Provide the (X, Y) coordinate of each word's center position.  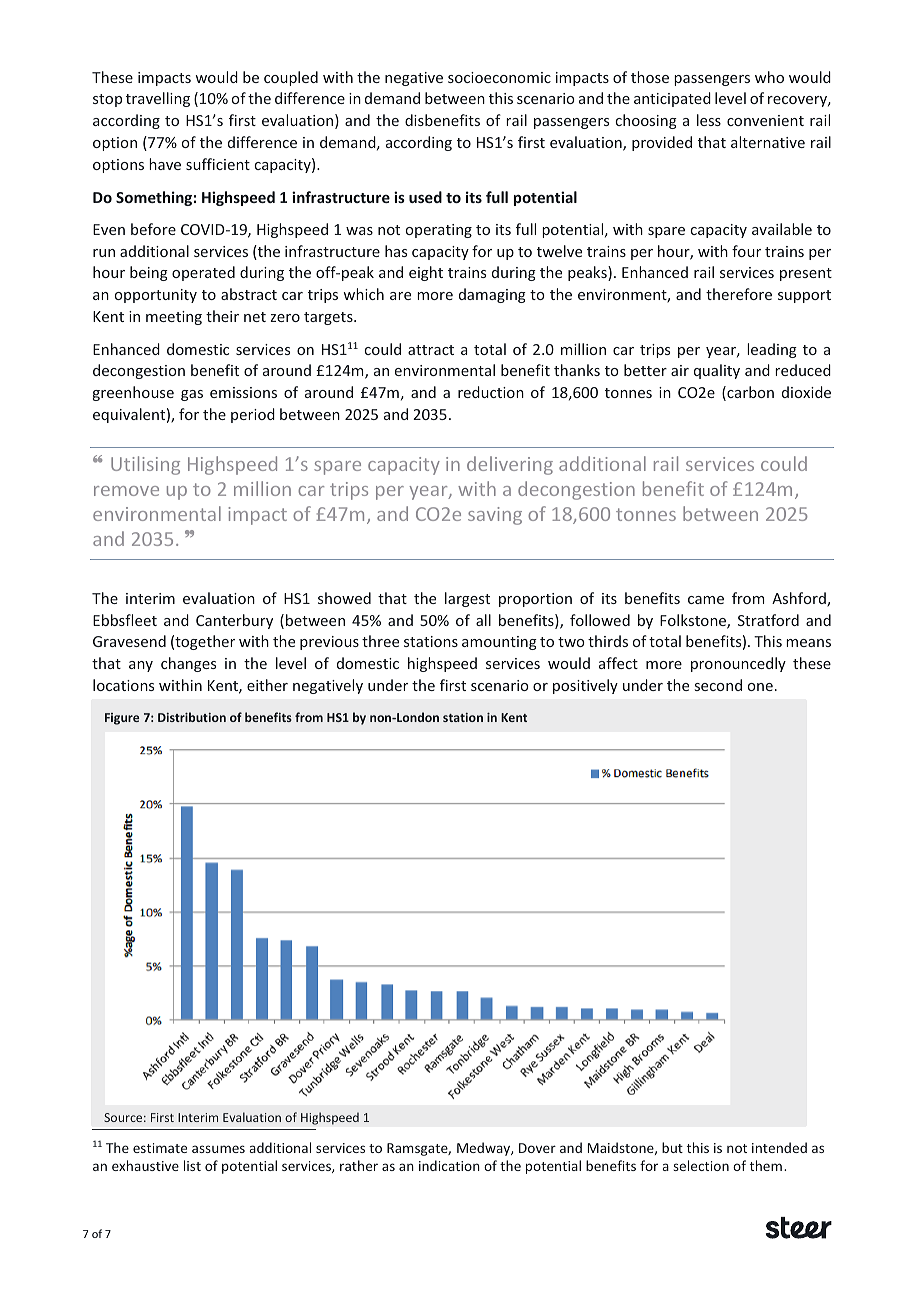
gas (192, 395)
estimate (160, 1148)
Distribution (192, 717)
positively (585, 686)
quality (717, 371)
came (706, 600)
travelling (158, 99)
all (483, 620)
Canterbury (234, 621)
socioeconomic (499, 77)
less (709, 120)
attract (431, 350)
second (718, 685)
